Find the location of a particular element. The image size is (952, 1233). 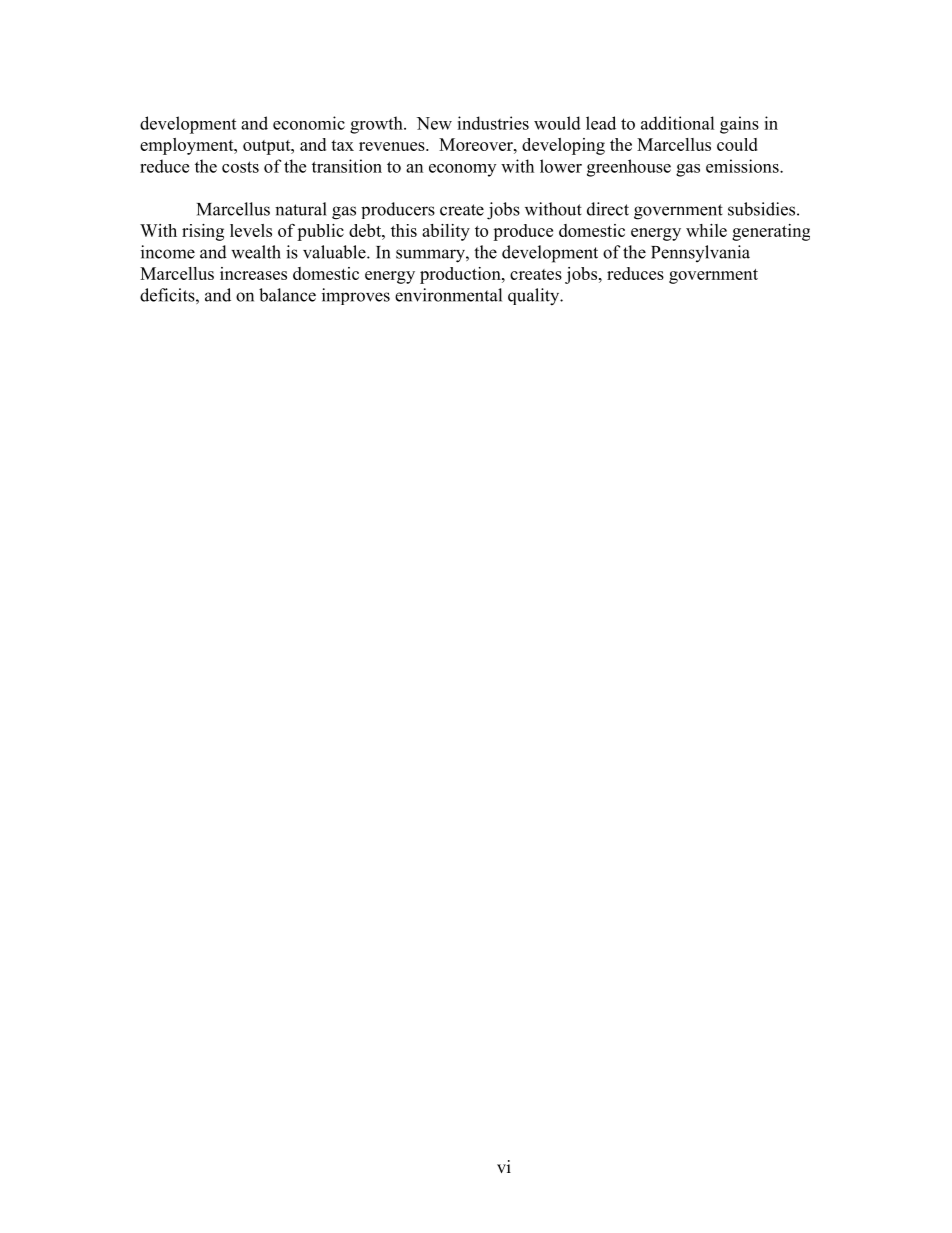

costs is located at coordinates (240, 167).
